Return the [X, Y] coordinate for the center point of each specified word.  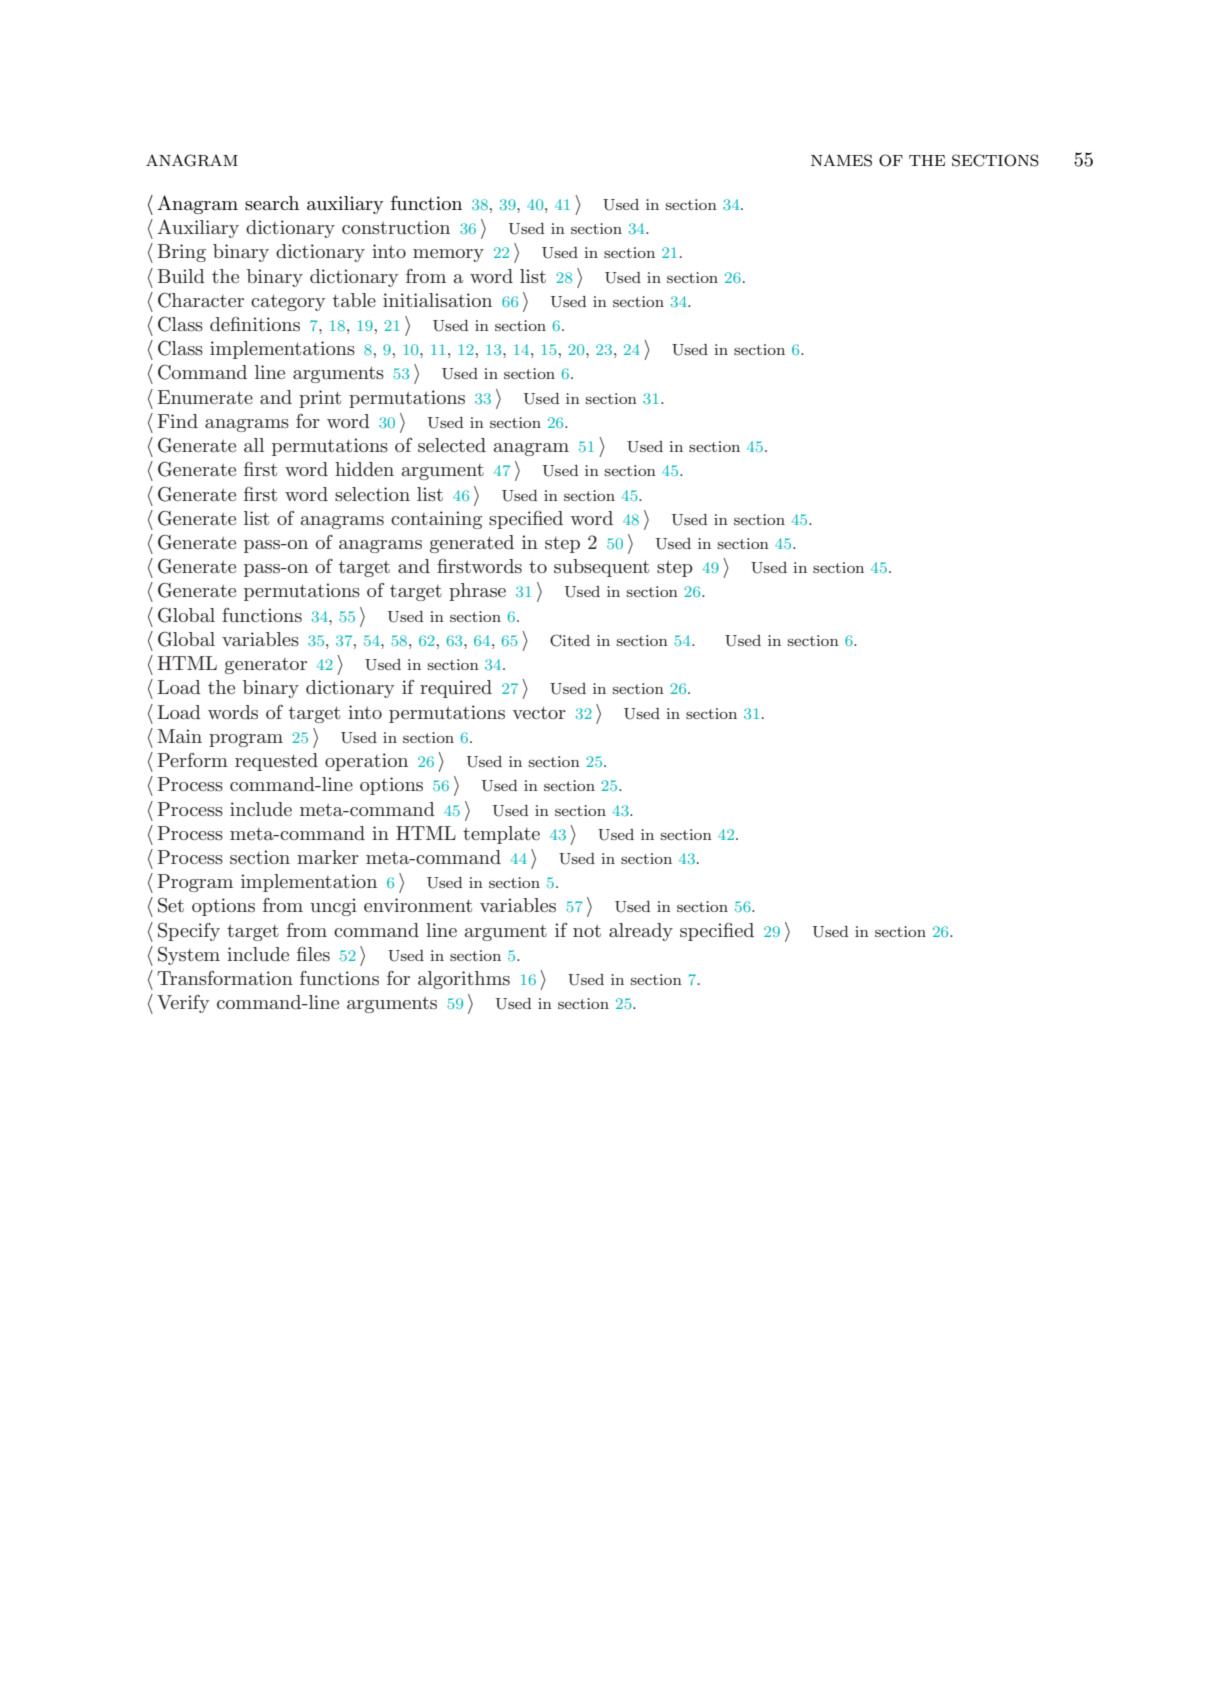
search [272, 203]
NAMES [841, 160]
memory [448, 255]
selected [452, 445]
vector [539, 712]
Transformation [225, 978]
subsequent [601, 568]
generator [266, 666]
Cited [570, 640]
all [254, 445]
